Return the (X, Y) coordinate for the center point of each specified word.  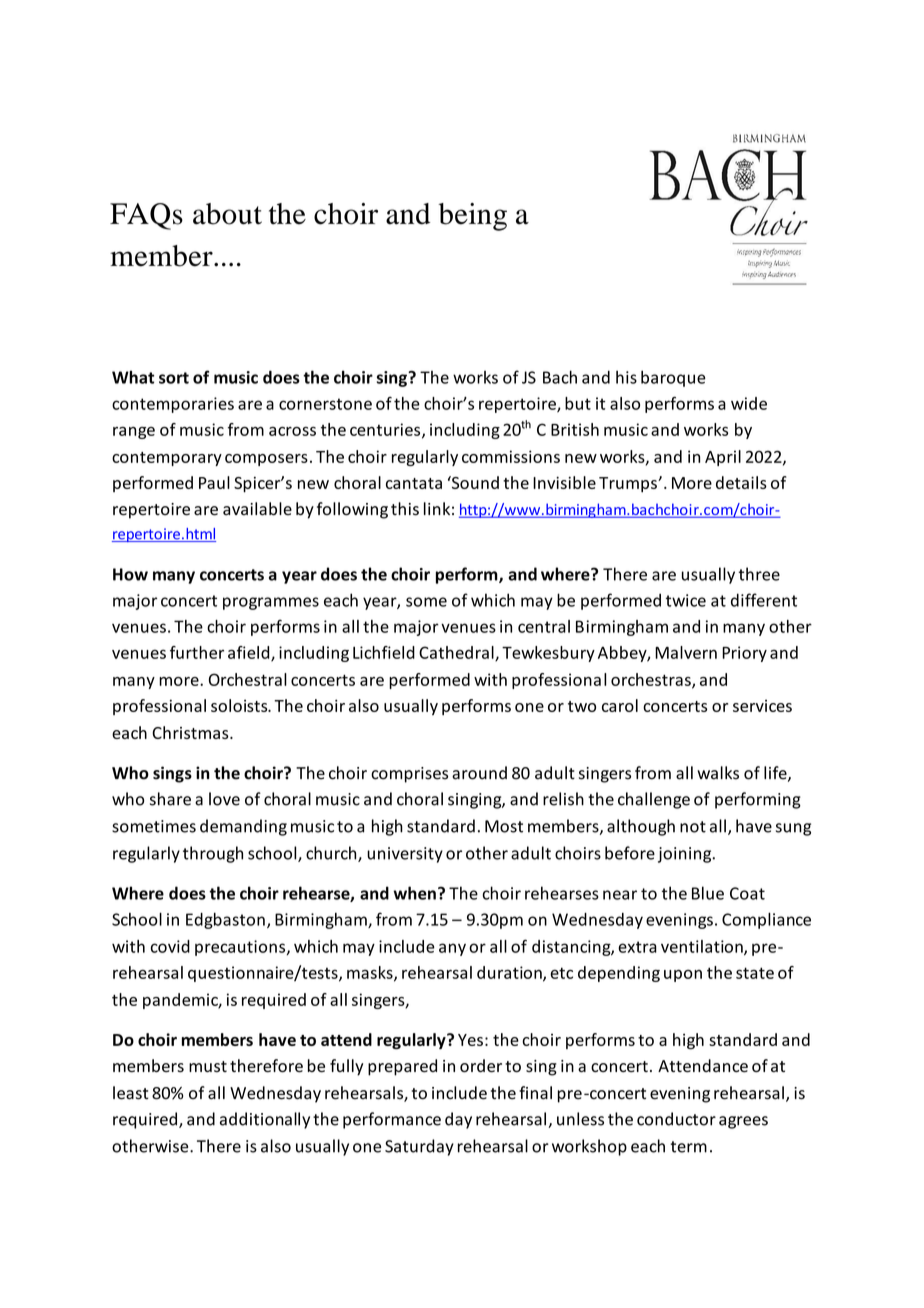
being (472, 217)
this (405, 509)
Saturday (419, 1147)
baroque (673, 378)
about (227, 214)
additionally (265, 1120)
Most (504, 826)
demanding (243, 827)
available (257, 509)
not (693, 827)
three (759, 574)
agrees (743, 1122)
